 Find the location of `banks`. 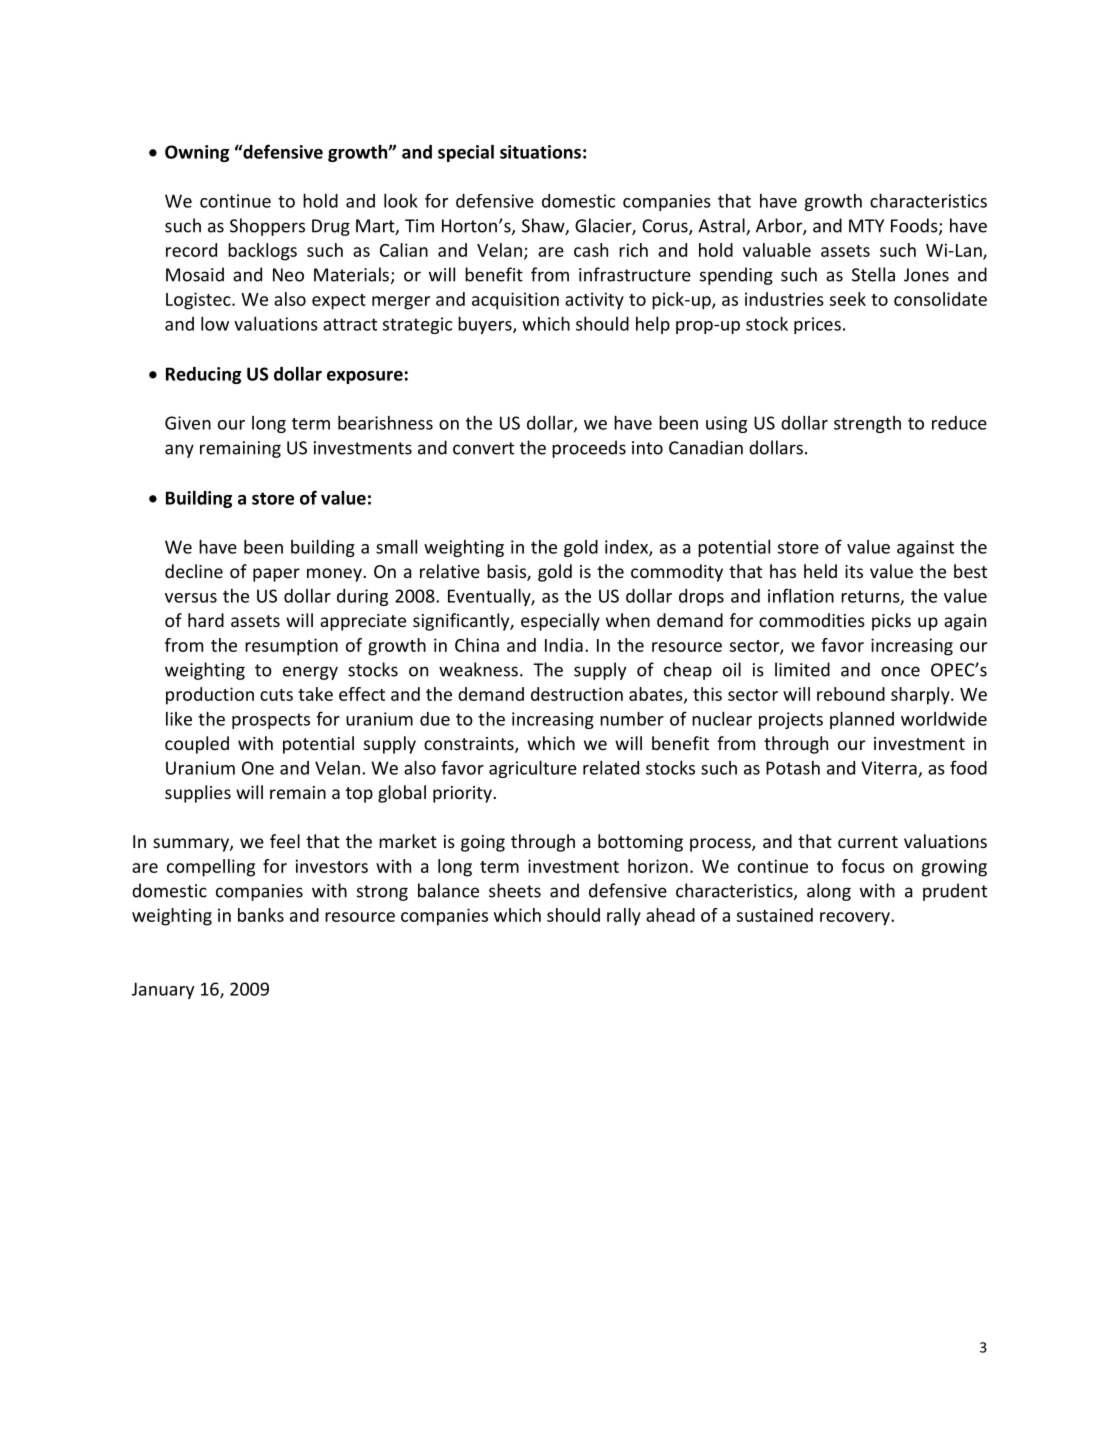

banks is located at coordinates (261, 915).
